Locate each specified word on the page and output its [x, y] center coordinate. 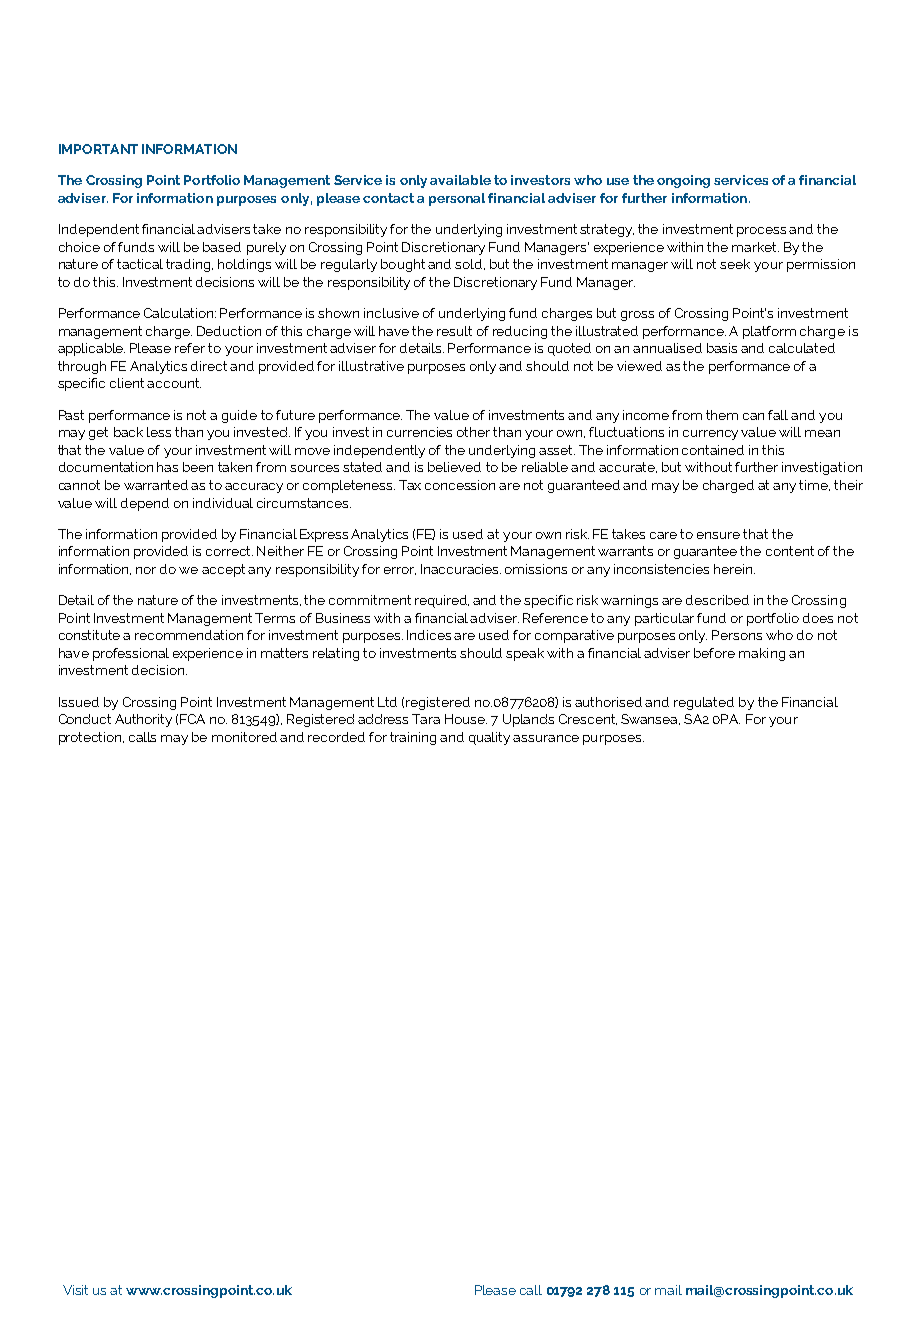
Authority [143, 720]
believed [454, 467]
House [466, 719]
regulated [704, 703]
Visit [75, 1290]
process [761, 232]
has [167, 467]
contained [713, 450]
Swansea [650, 719]
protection [91, 738]
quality [489, 738]
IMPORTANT [98, 149]
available [460, 180]
